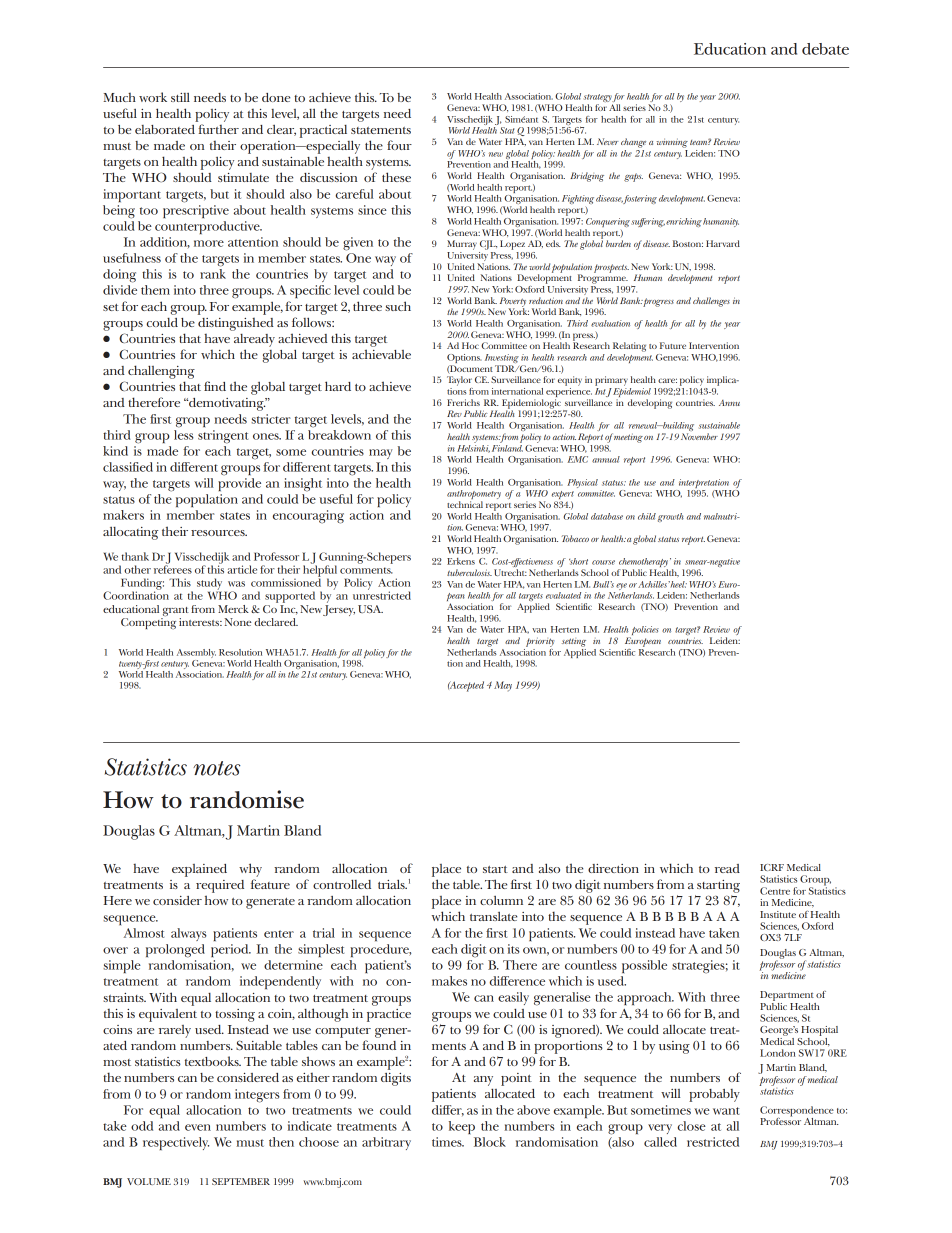  I want to click on tuberculosis, so click(469, 572).
